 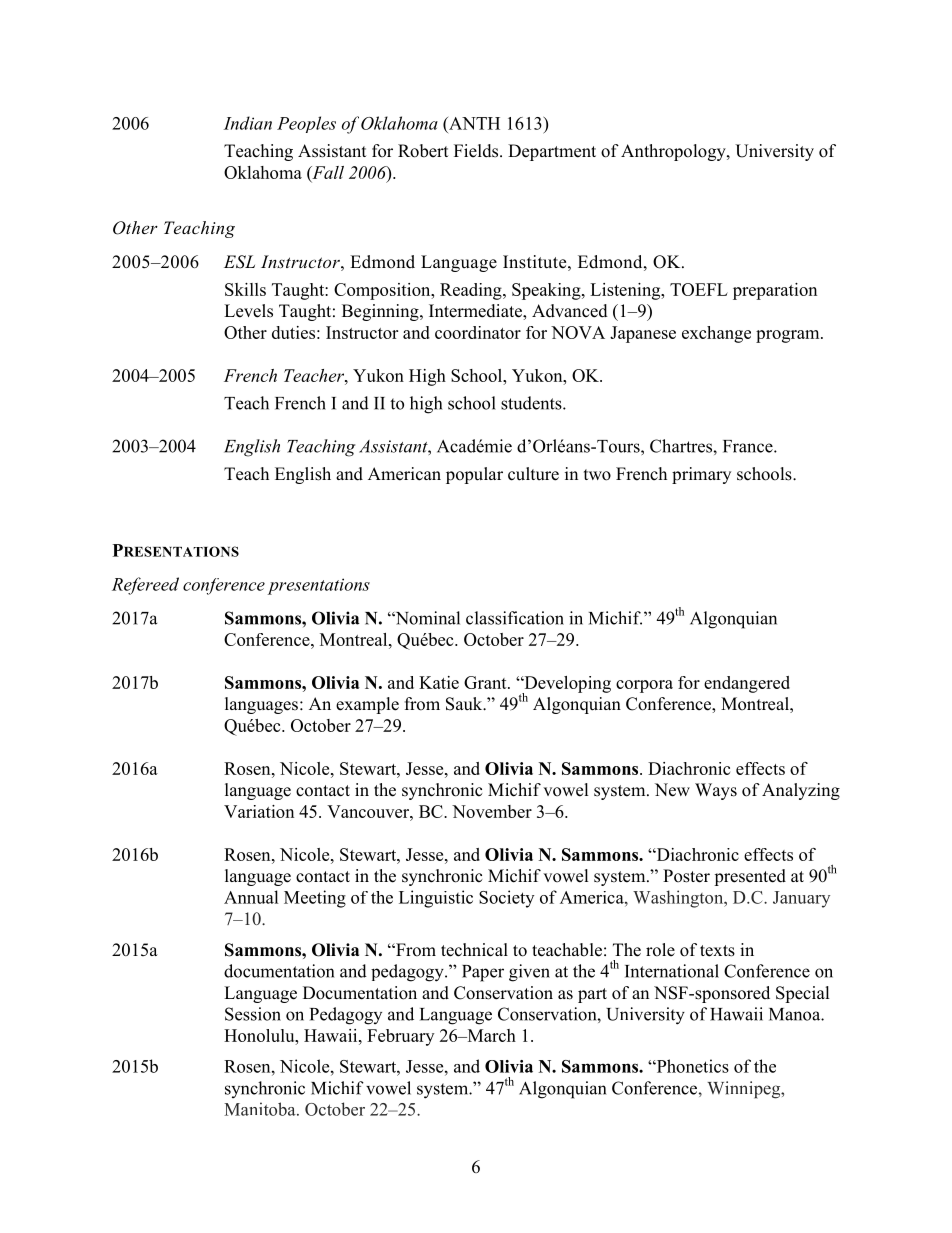 I want to click on endangered, so click(x=747, y=684).
